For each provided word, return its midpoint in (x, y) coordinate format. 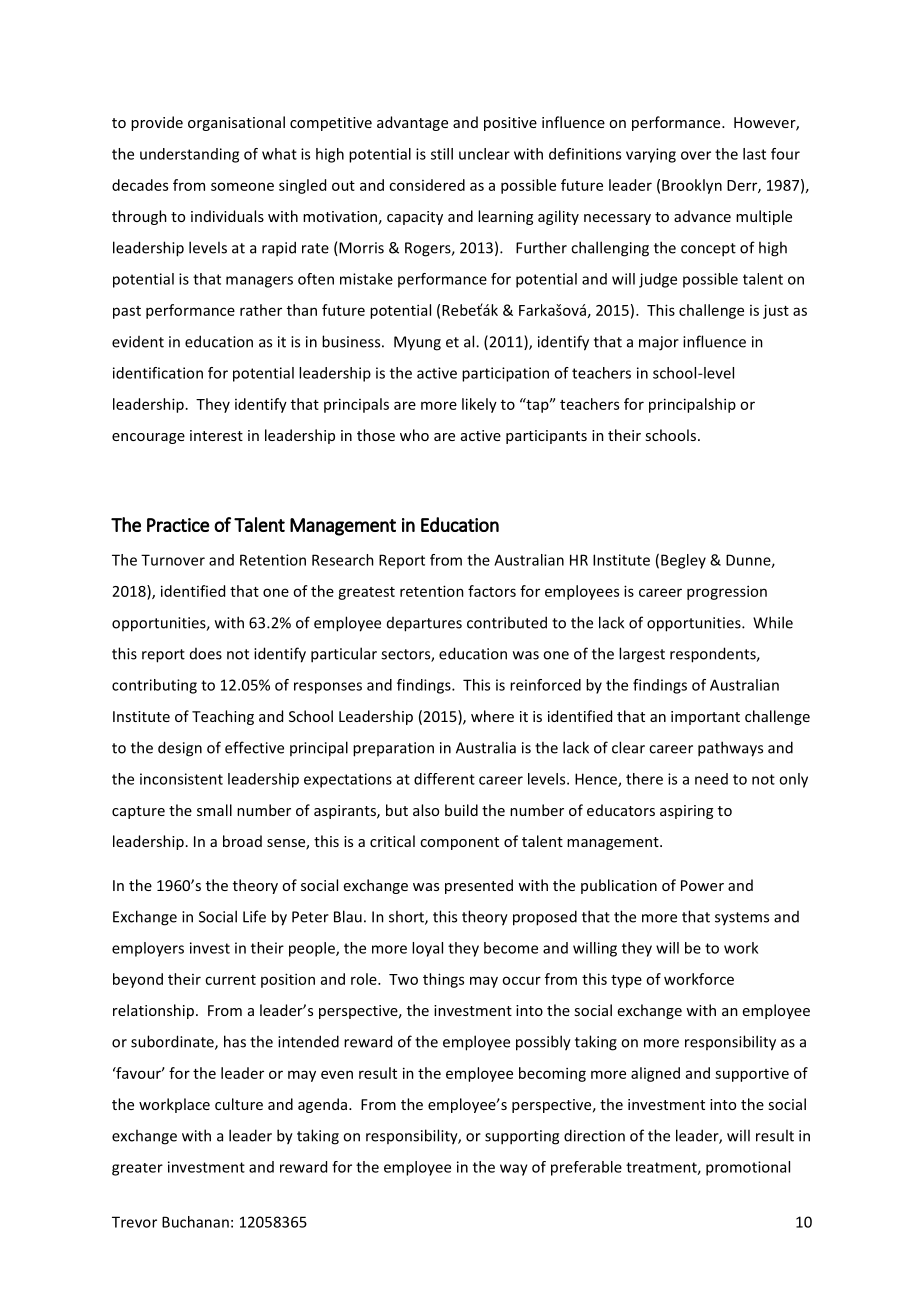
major (659, 343)
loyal (427, 949)
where (492, 716)
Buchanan (195, 1222)
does (206, 654)
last (754, 154)
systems (742, 919)
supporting (522, 1137)
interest (216, 435)
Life (254, 916)
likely (479, 405)
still (442, 154)
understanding (189, 155)
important (705, 718)
